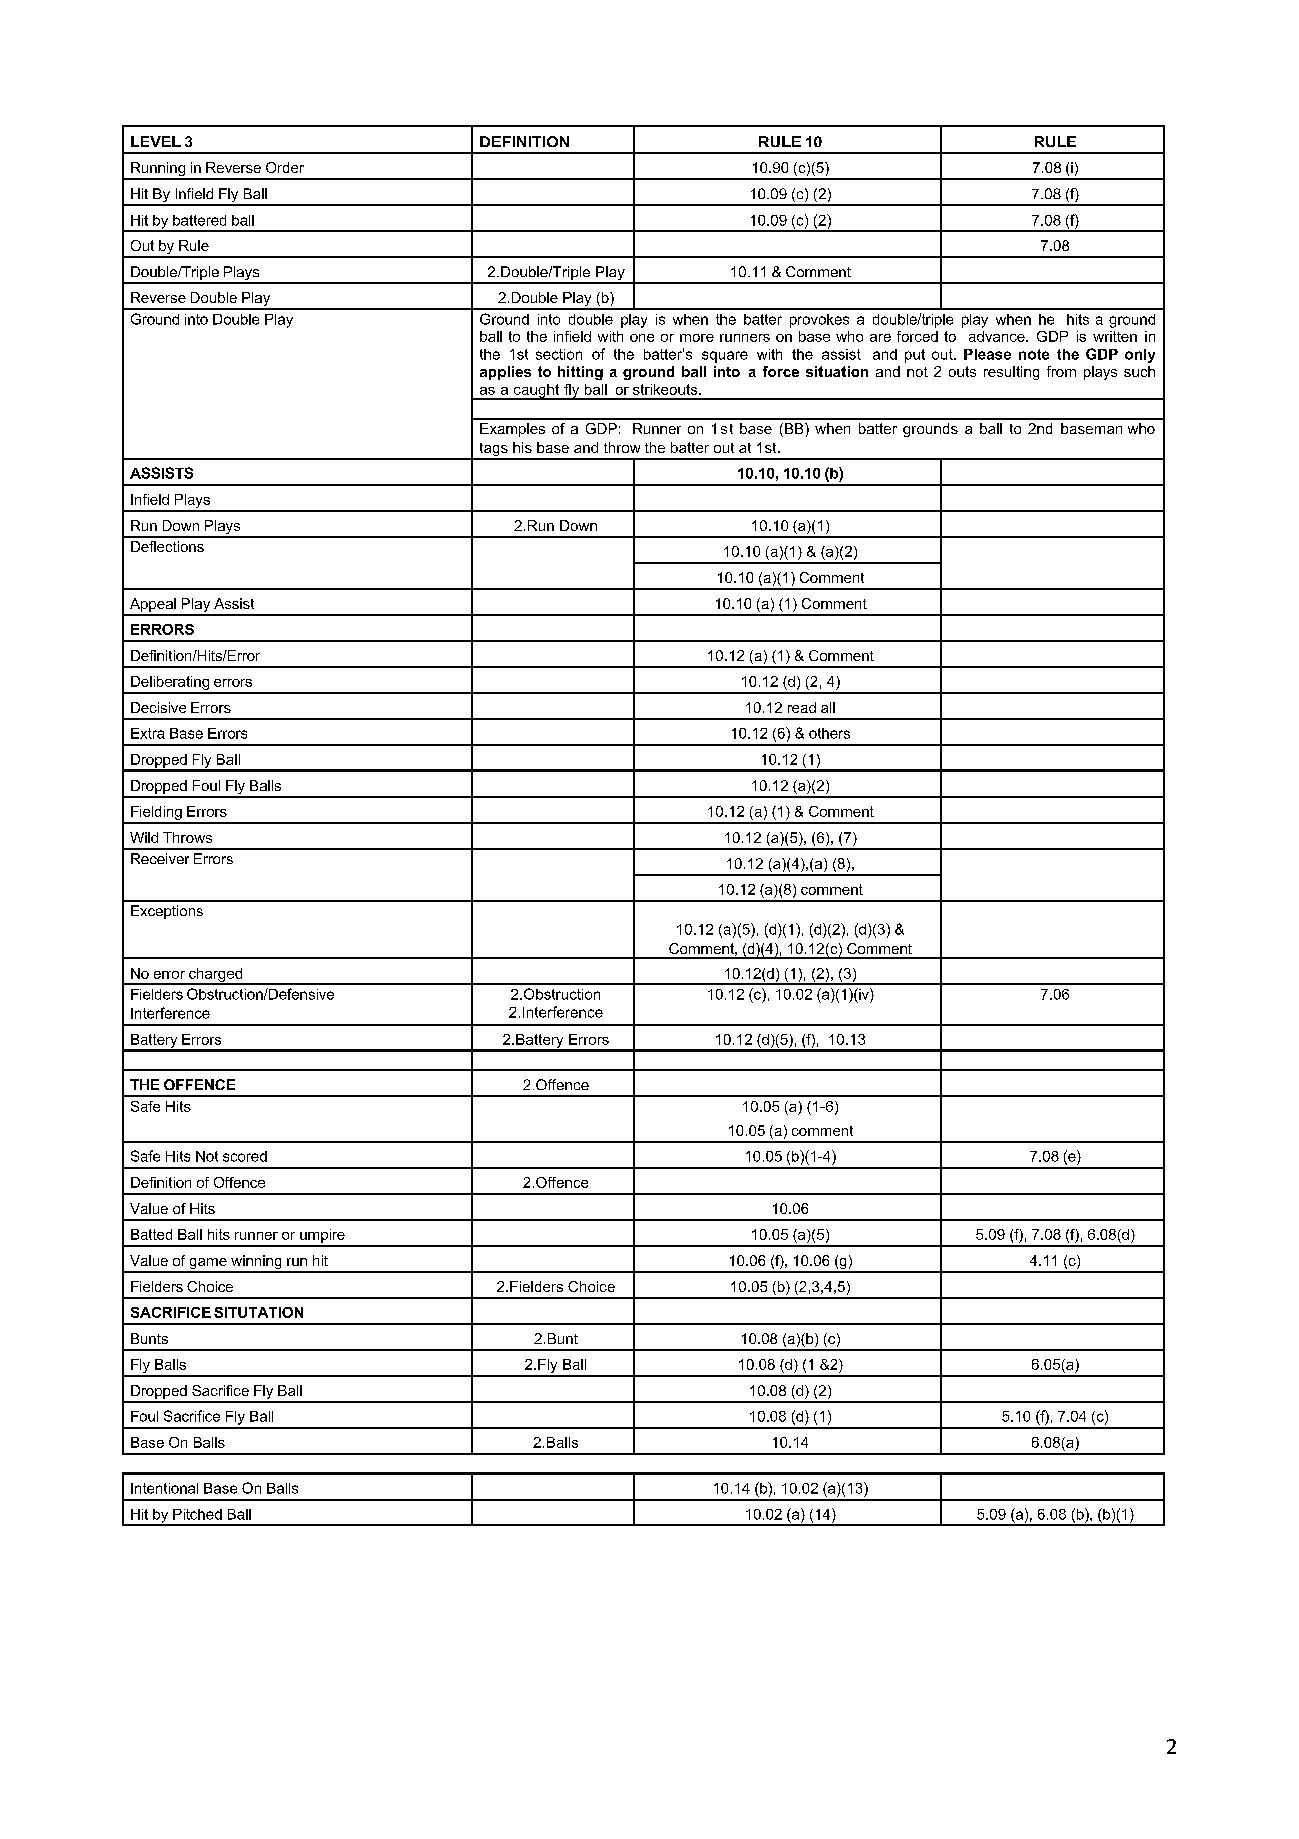  I want to click on one, so click(642, 338).
